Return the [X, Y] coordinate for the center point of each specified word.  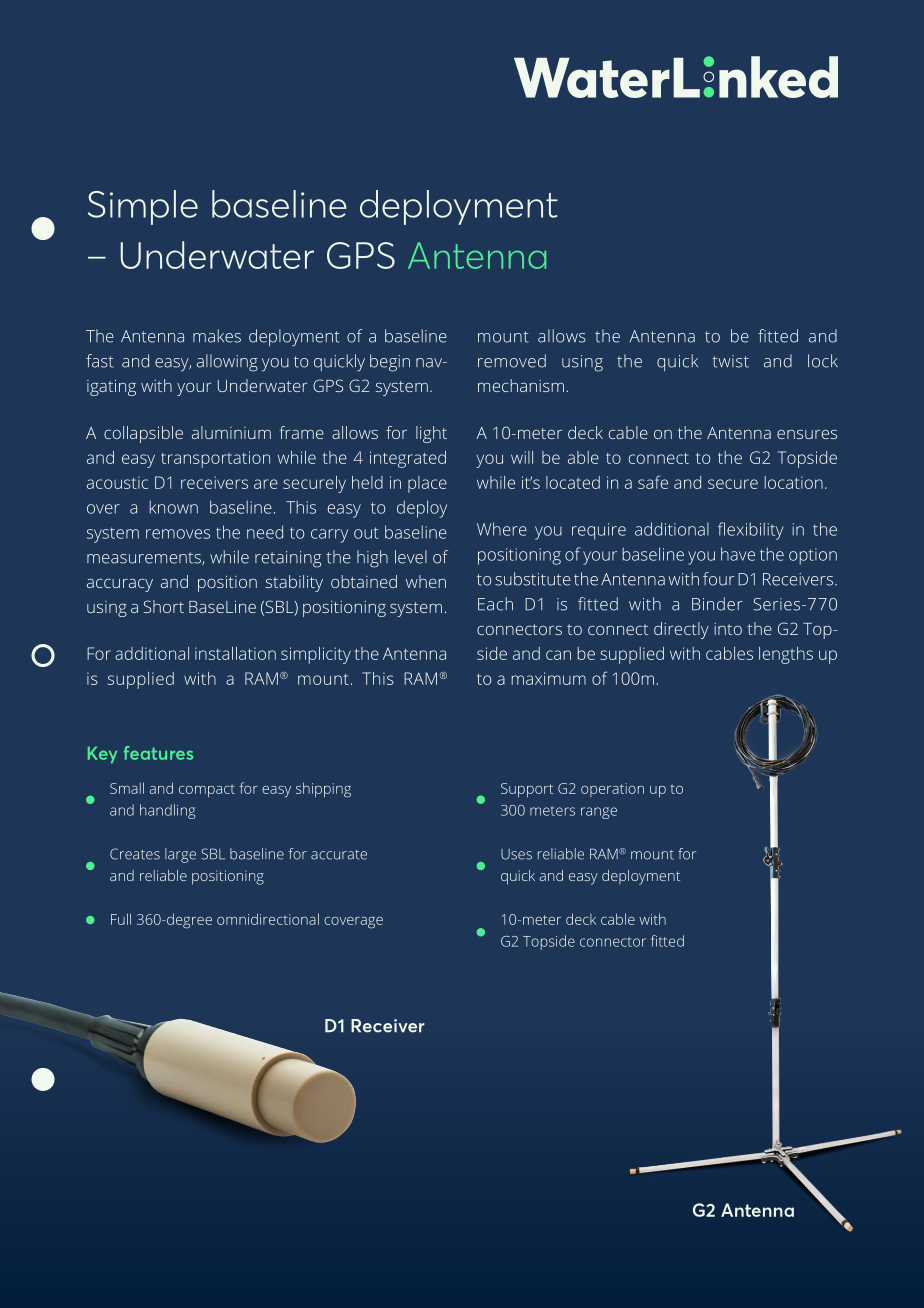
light [431, 434]
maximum [549, 678]
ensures [807, 434]
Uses [516, 854]
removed [512, 361]
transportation [215, 459]
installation [235, 653]
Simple [143, 207]
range [599, 813]
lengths [786, 655]
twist [730, 361]
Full [121, 919]
